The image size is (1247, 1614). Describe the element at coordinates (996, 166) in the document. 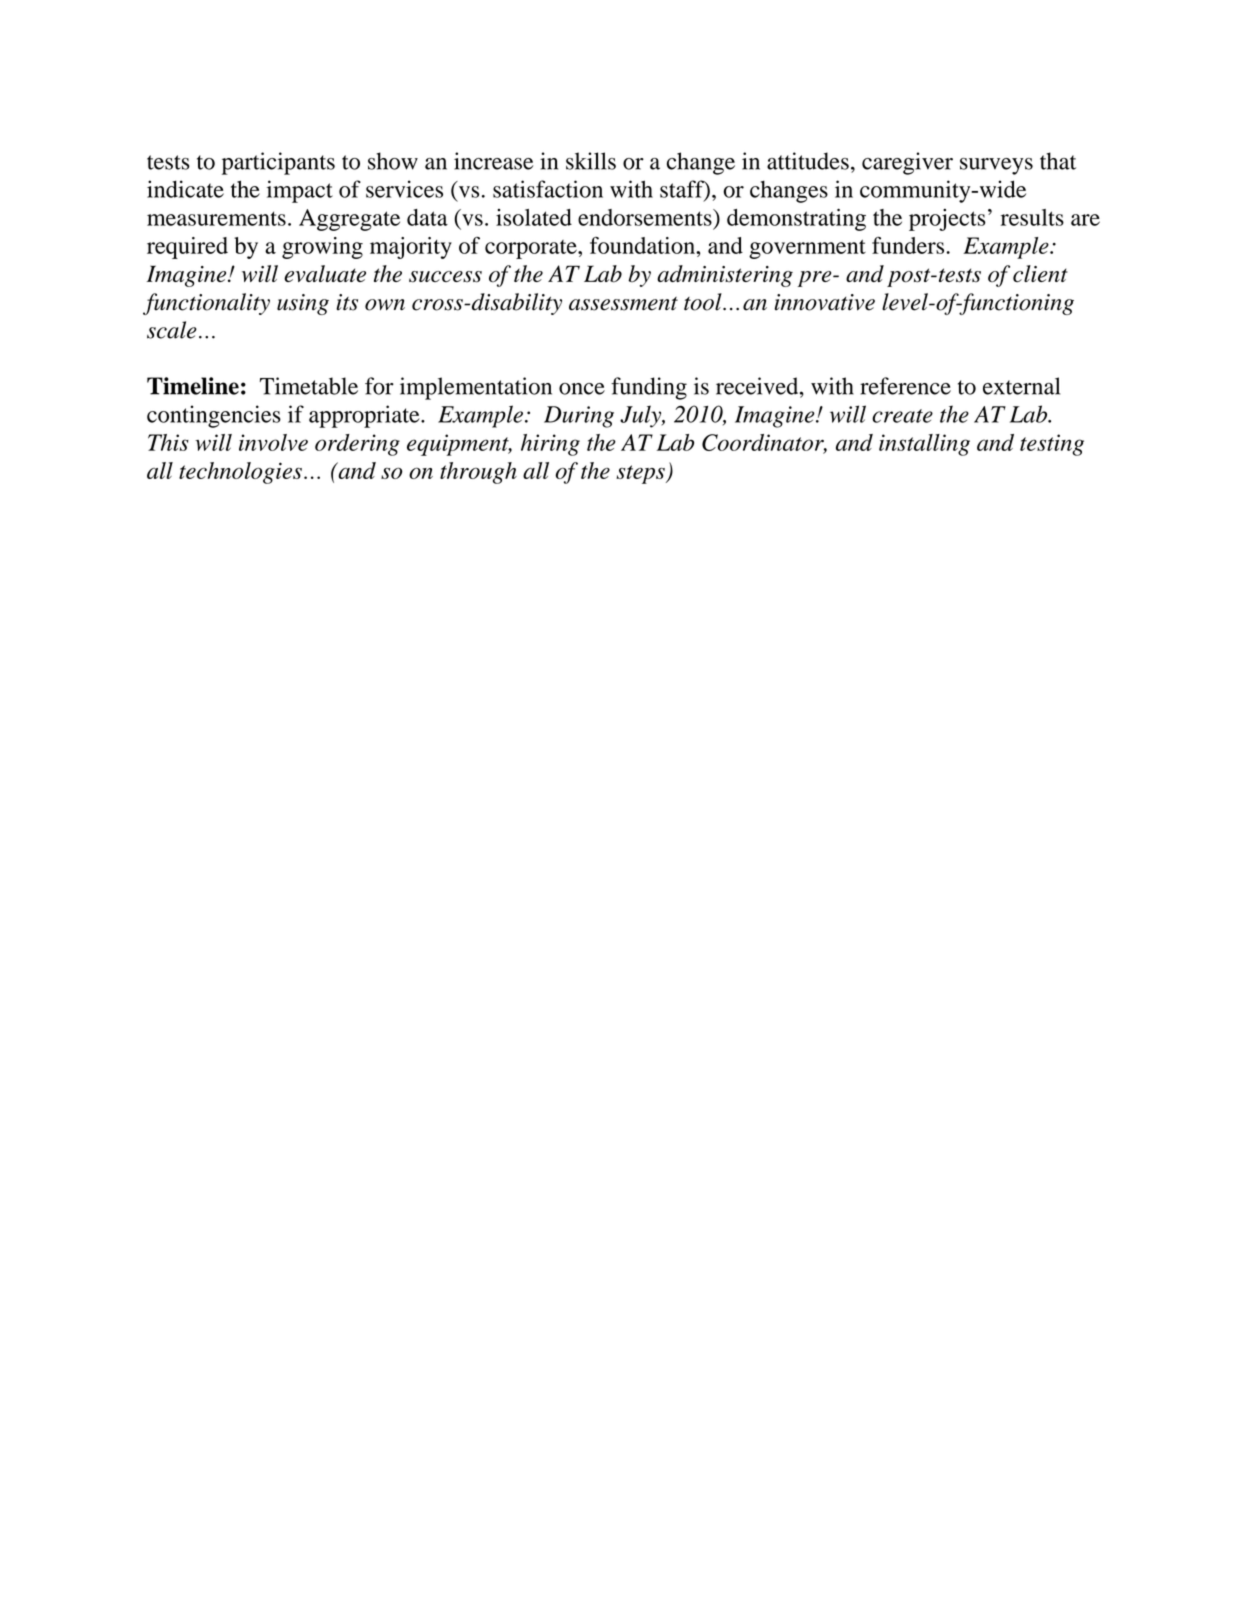

I see `surveys` at that location.
